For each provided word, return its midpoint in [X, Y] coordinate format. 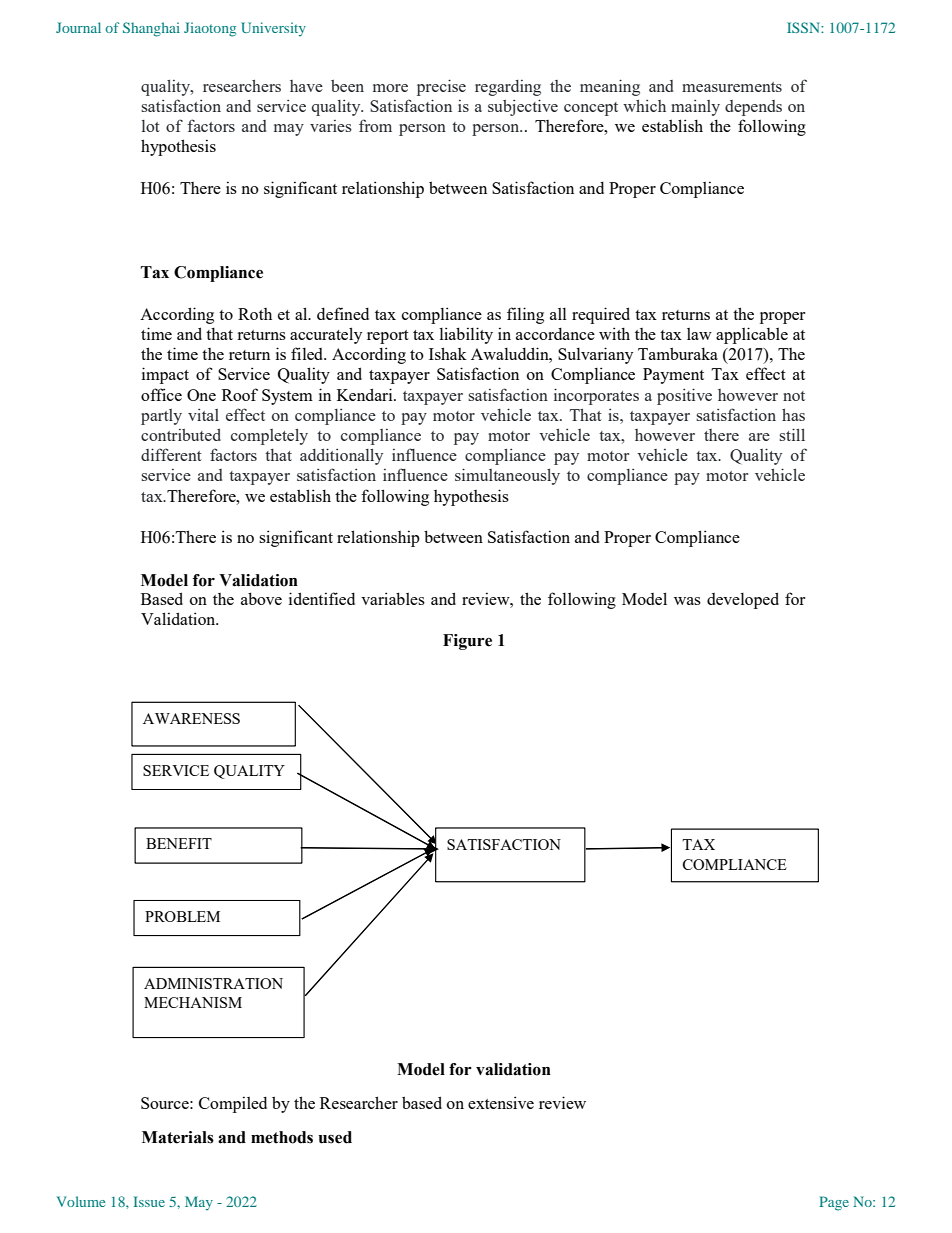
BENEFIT [179, 843]
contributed [181, 435]
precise [441, 87]
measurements [732, 87]
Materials [178, 1137]
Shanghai [151, 29]
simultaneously [507, 476]
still [792, 434]
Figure [467, 642]
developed [743, 600]
